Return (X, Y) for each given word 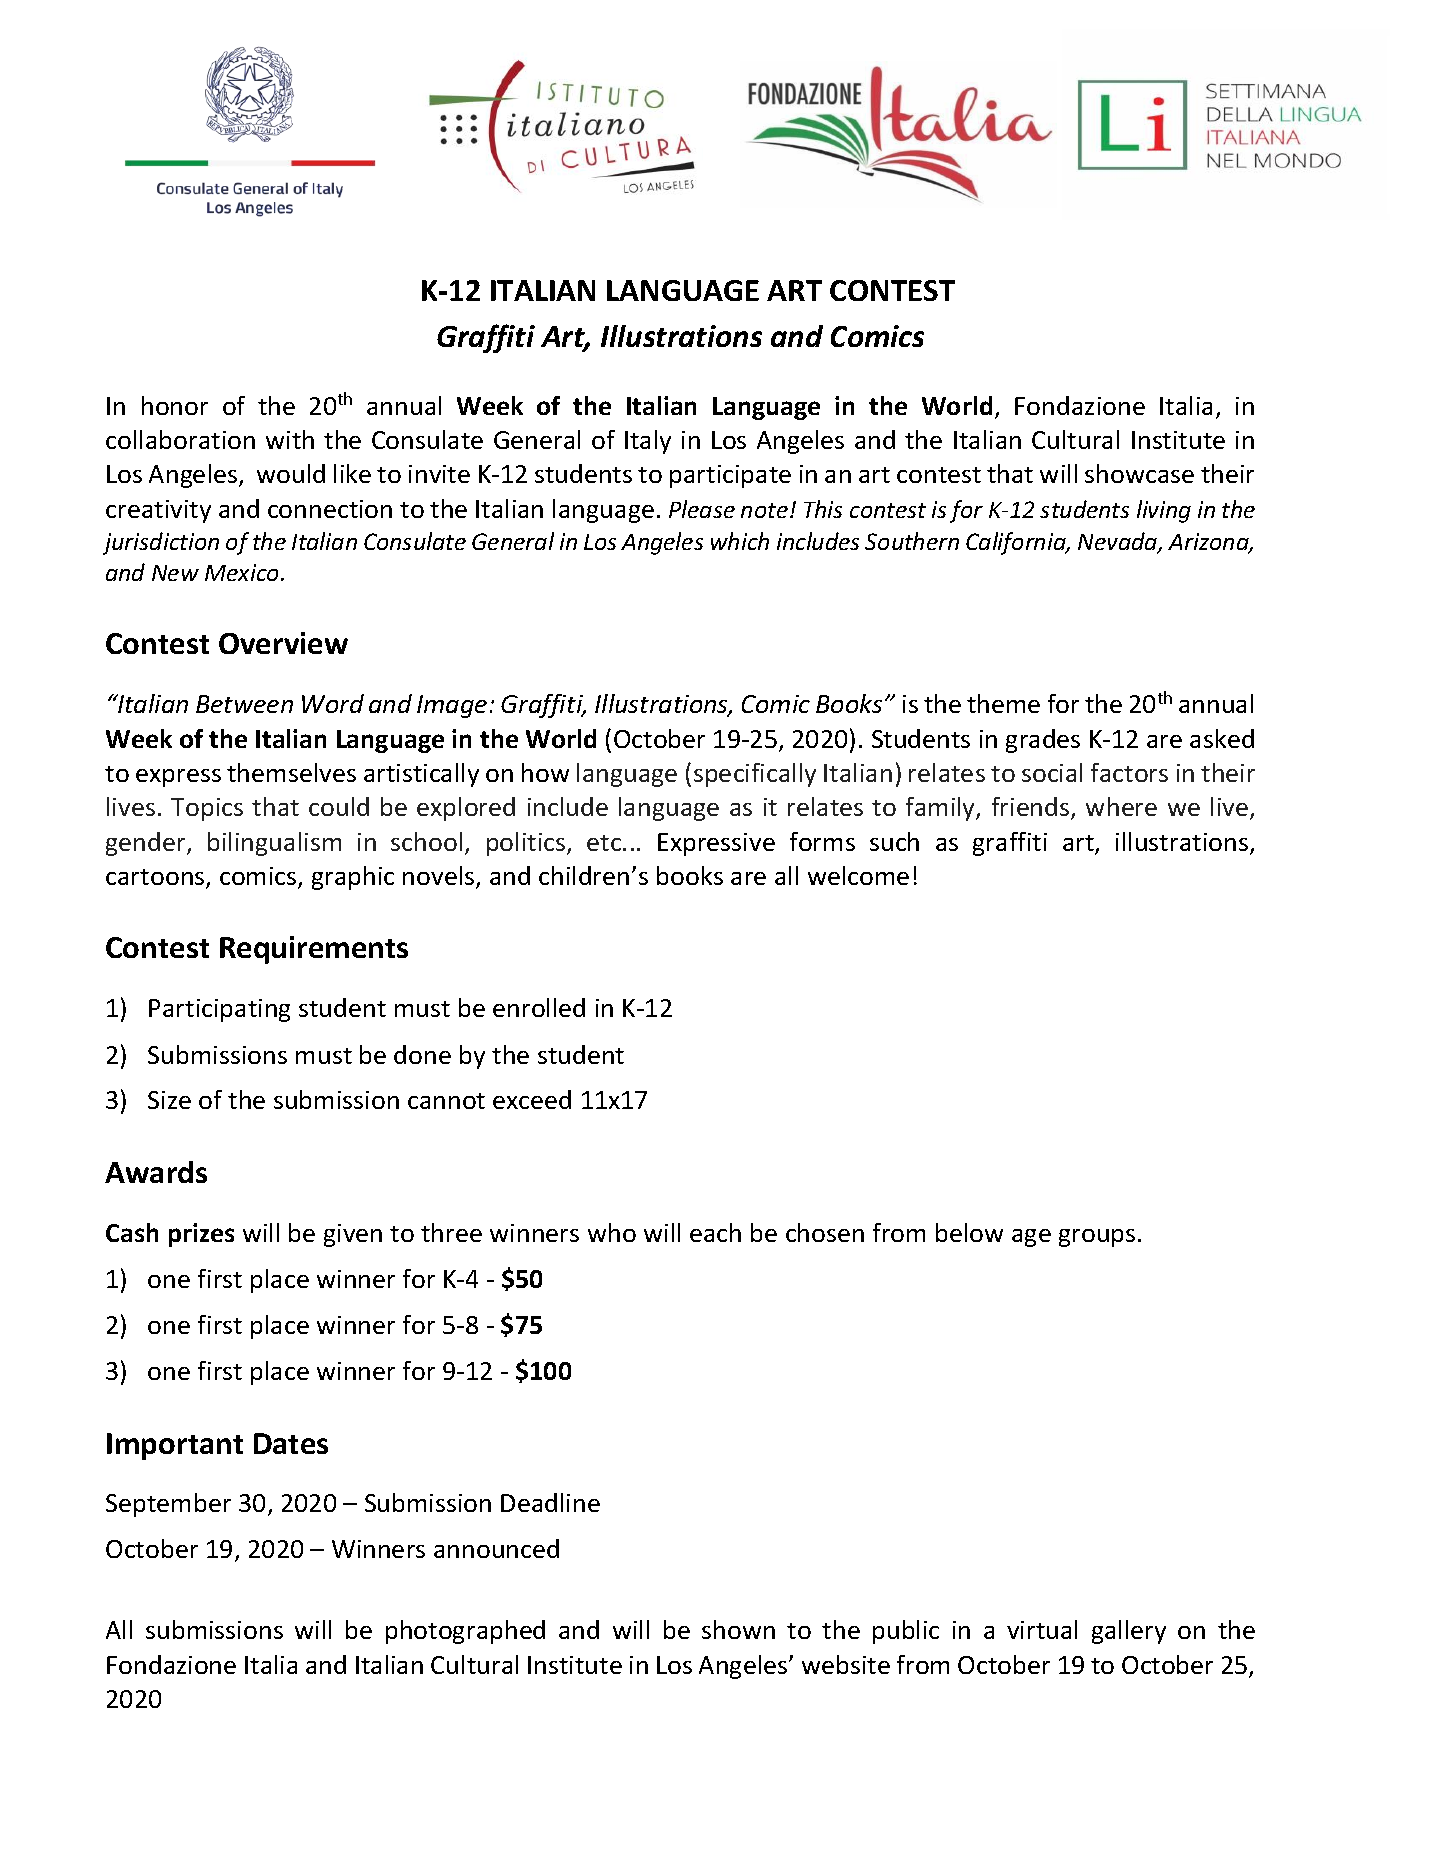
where (1121, 806)
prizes (201, 1235)
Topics (207, 809)
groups (1097, 1238)
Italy (648, 442)
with (290, 439)
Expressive (716, 844)
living (1164, 511)
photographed (465, 1632)
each (715, 1232)
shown (738, 1629)
